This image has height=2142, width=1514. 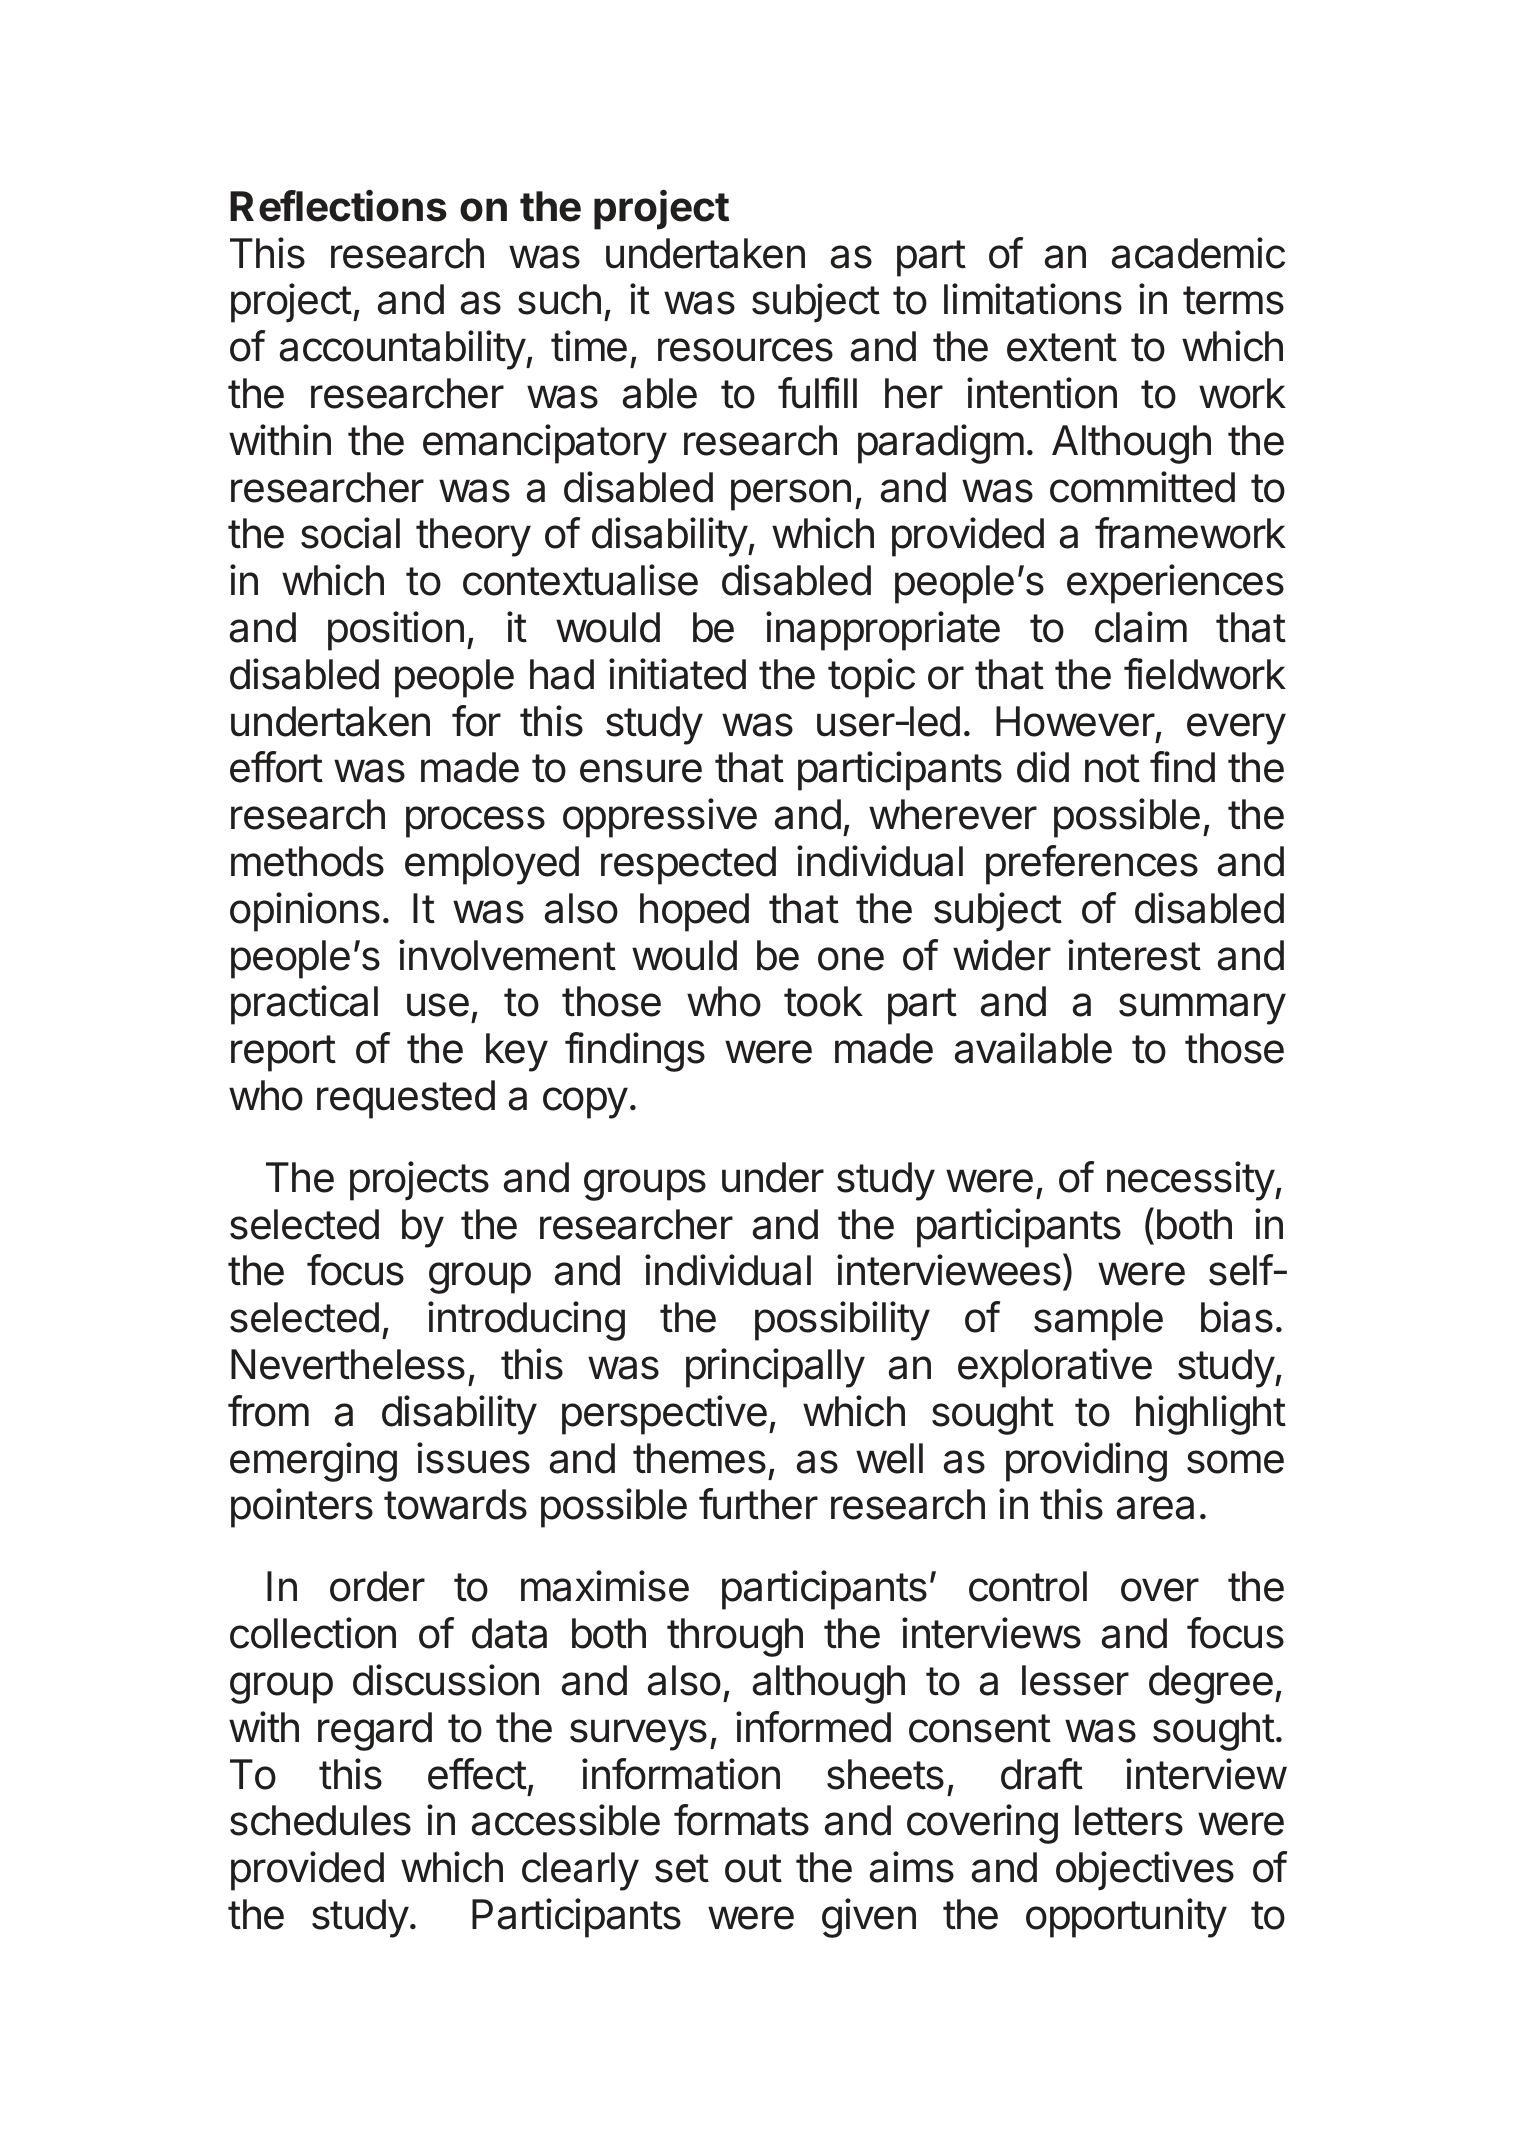 What do you see at coordinates (1202, 1009) in the image?
I see `summary` at bounding box center [1202, 1009].
